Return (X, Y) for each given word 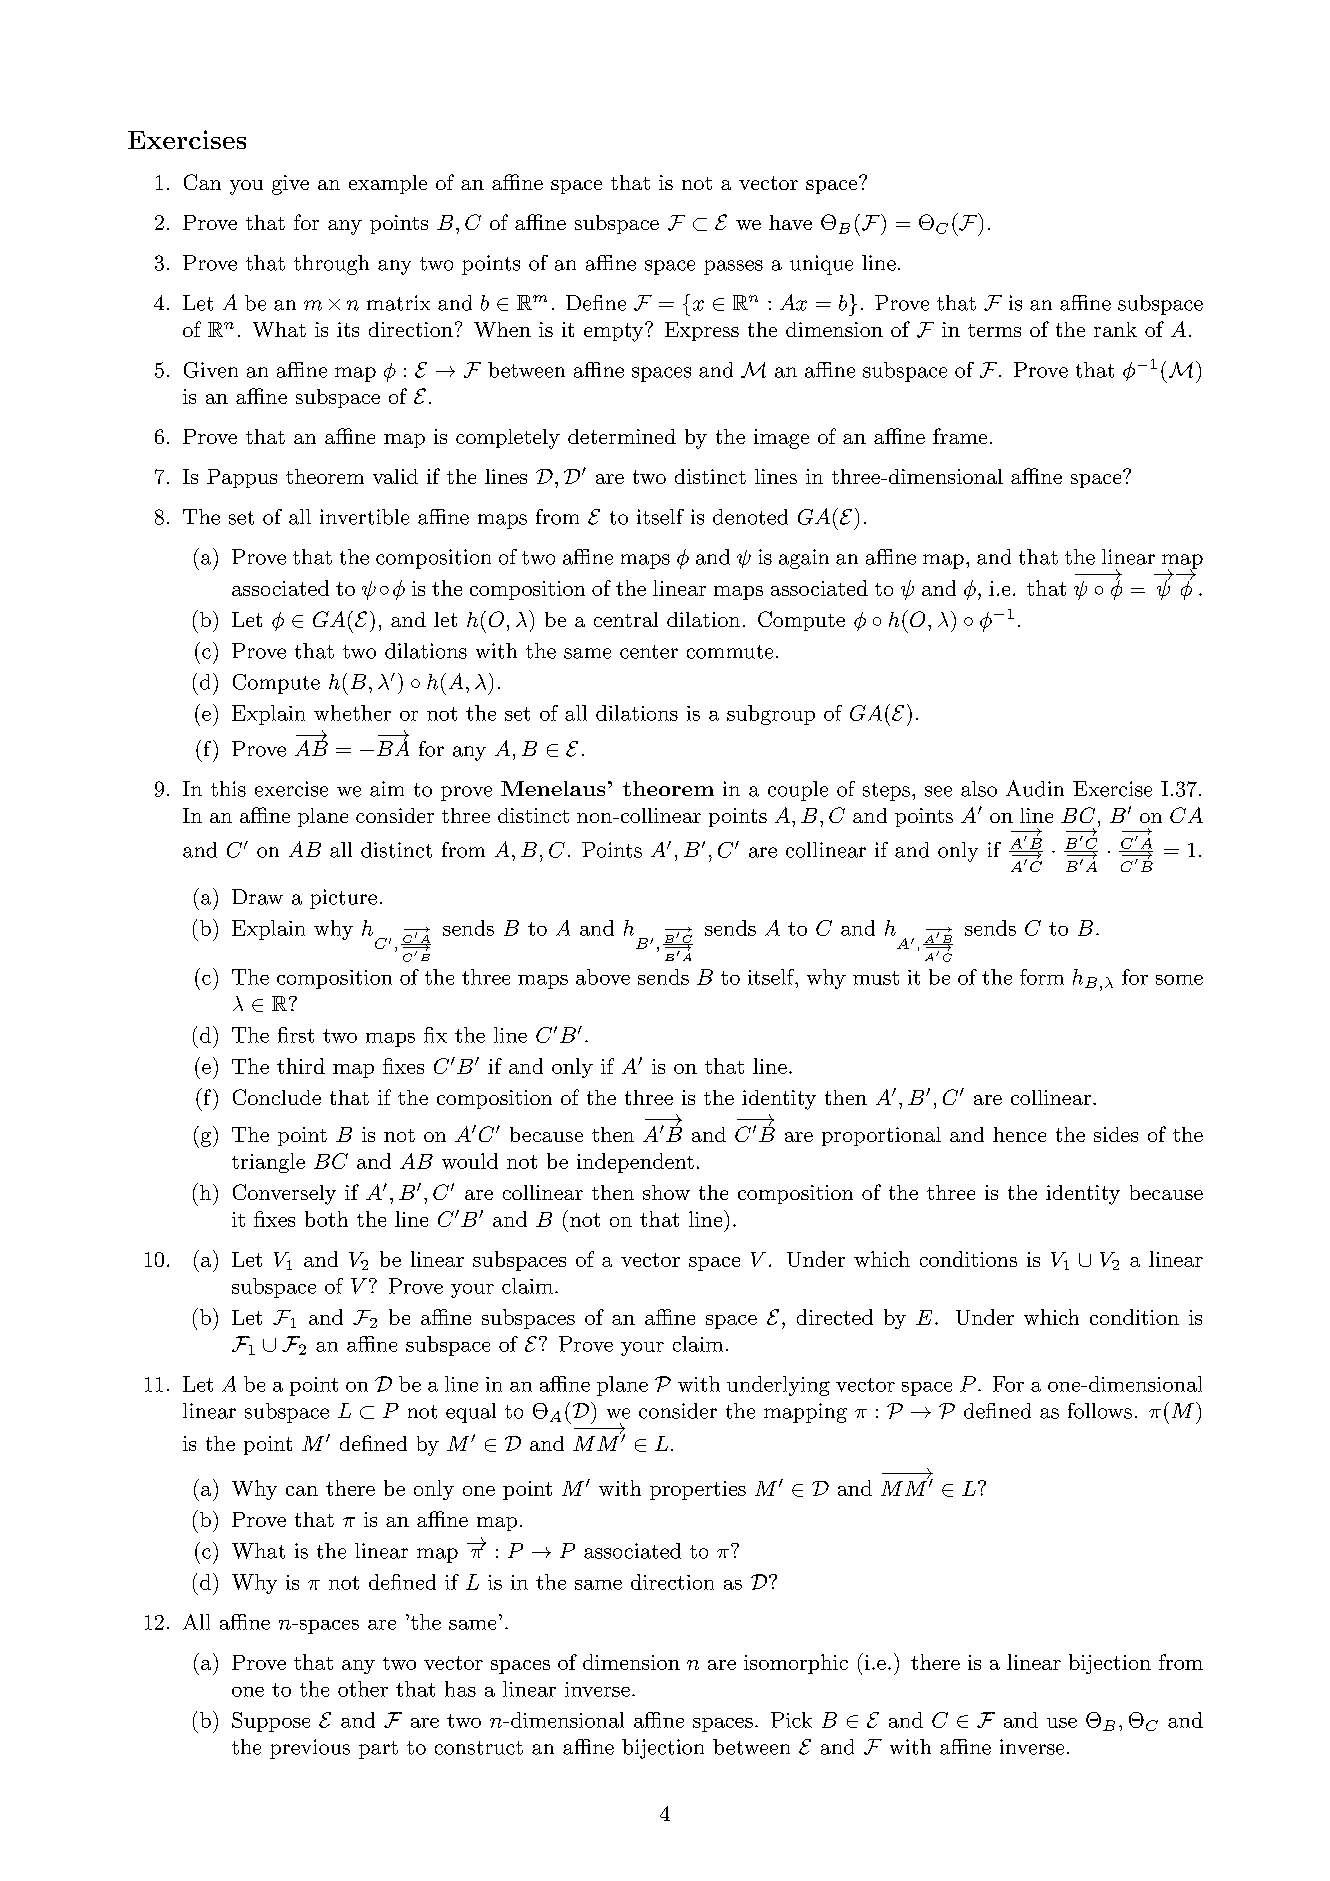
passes (733, 267)
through (331, 265)
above (603, 977)
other (363, 1689)
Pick (791, 1720)
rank (1115, 329)
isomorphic (796, 1664)
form (1042, 977)
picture (343, 899)
